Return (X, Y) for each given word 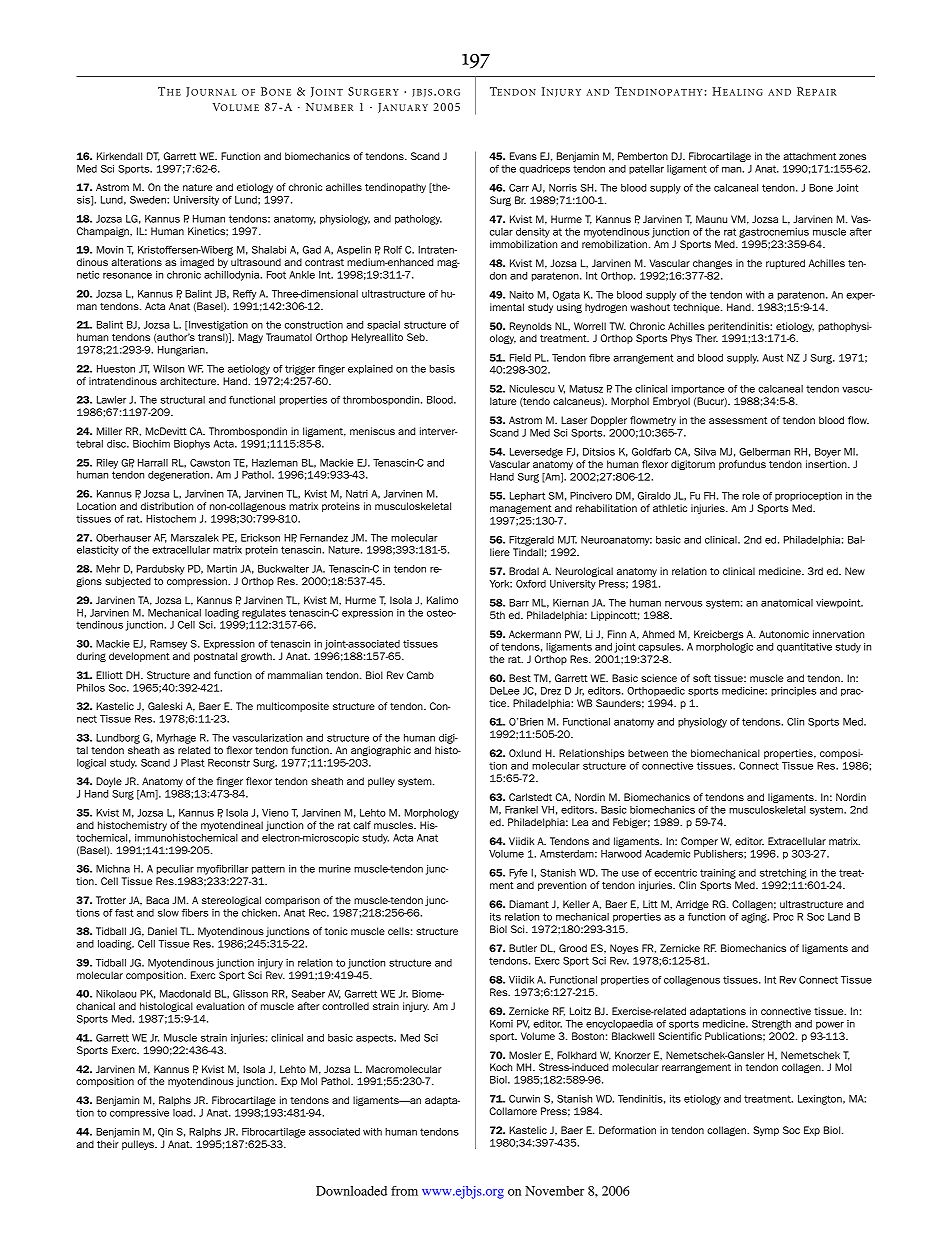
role (751, 496)
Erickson (260, 538)
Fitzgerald (531, 541)
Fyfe (518, 874)
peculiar (175, 870)
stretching (783, 874)
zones (852, 157)
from (404, 1191)
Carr (519, 188)
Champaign (104, 232)
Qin (165, 1133)
